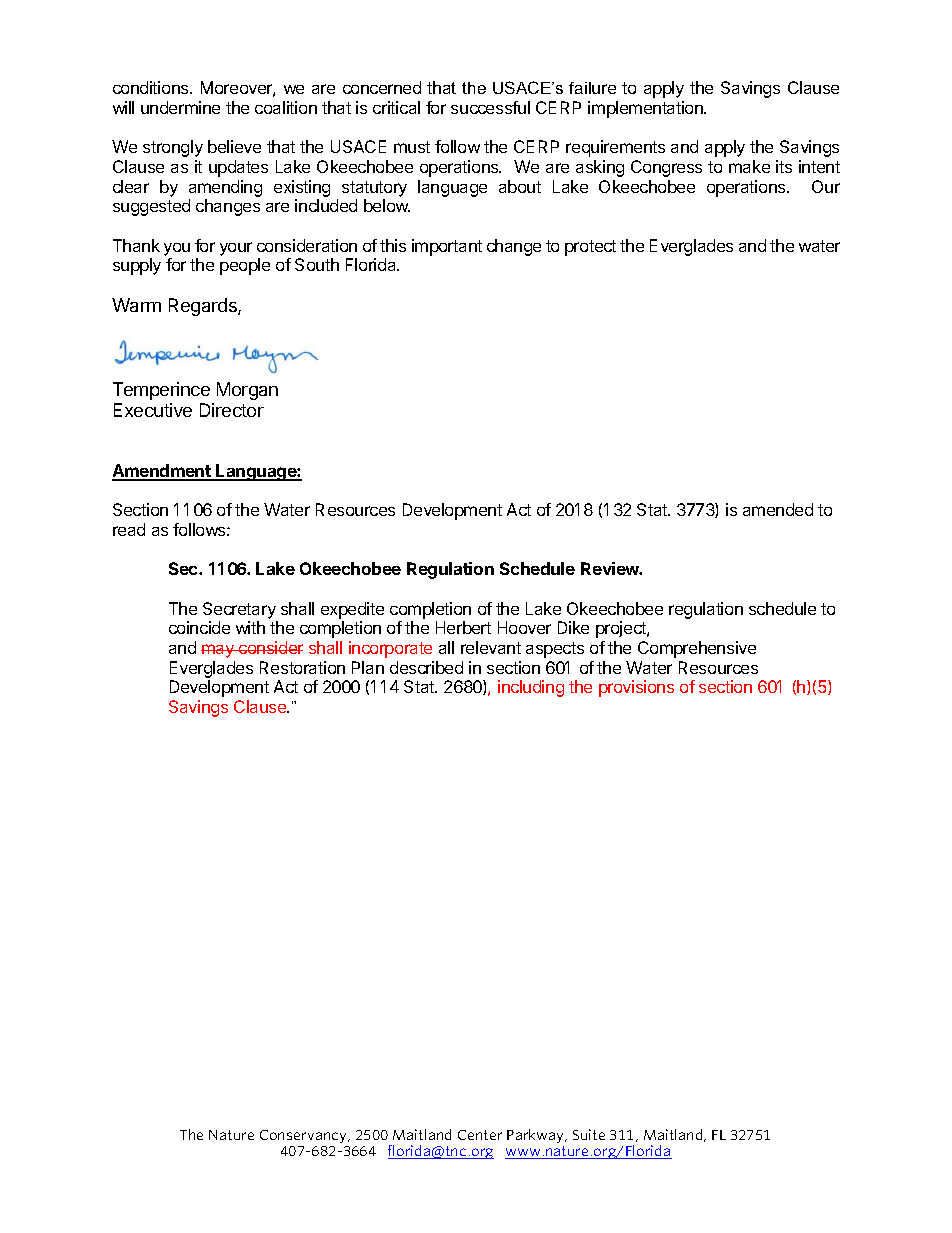 The width and height of the image is (952, 1233). What do you see at coordinates (480, 1135) in the image?
I see `Center` at bounding box center [480, 1135].
